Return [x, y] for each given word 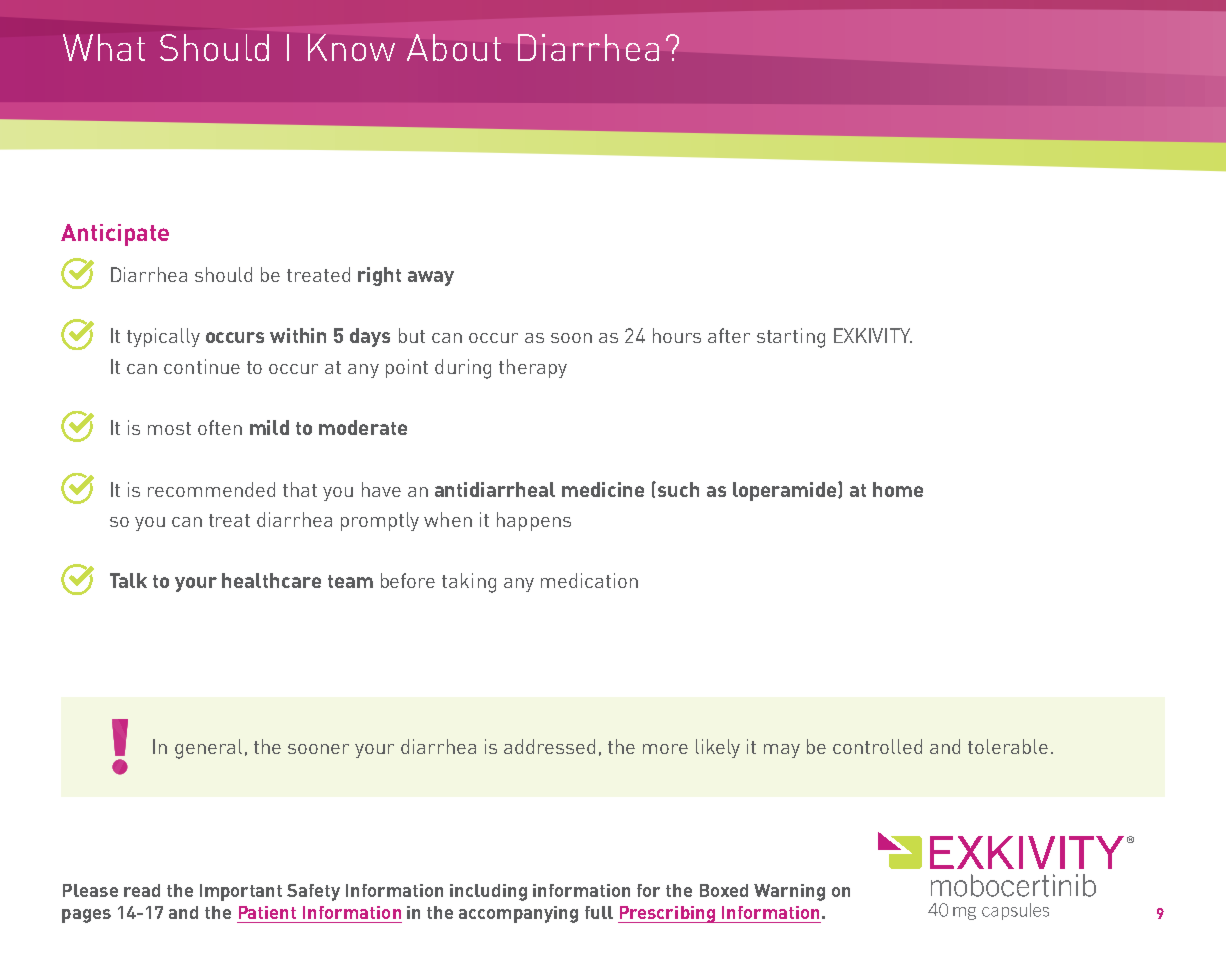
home [898, 489]
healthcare [271, 580]
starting [791, 338]
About [454, 47]
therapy [533, 368]
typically [163, 337]
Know [351, 47]
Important [241, 892]
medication [589, 580]
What [104, 47]
